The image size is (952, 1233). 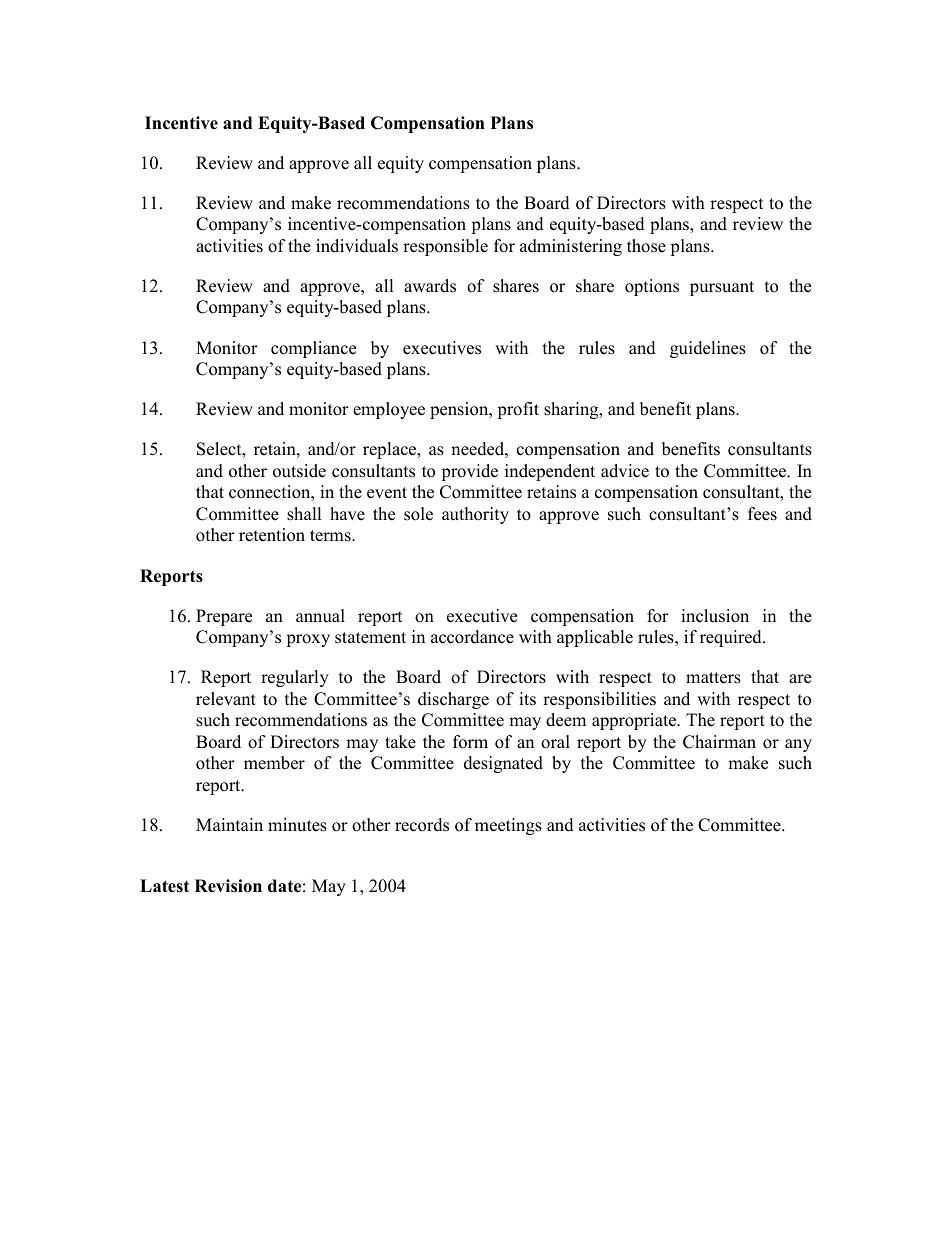 I want to click on Chairman, so click(x=719, y=742).
